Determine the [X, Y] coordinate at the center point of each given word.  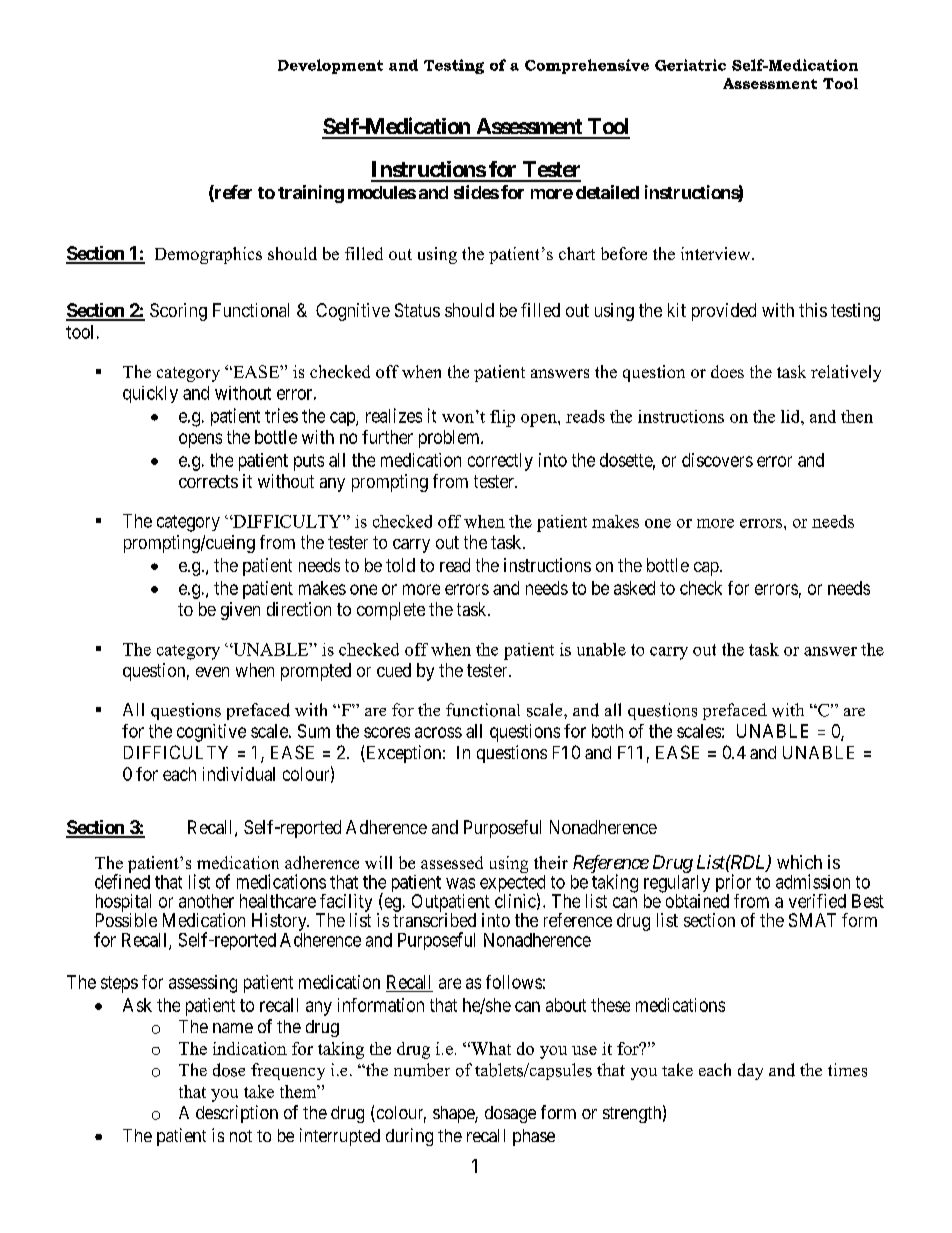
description [237, 1114]
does [727, 371]
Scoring [178, 312]
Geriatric [690, 65]
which [799, 862]
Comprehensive [587, 66]
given [240, 611]
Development [330, 66]
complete [391, 611]
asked [634, 588]
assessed [452, 862]
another [206, 901]
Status [417, 310]
